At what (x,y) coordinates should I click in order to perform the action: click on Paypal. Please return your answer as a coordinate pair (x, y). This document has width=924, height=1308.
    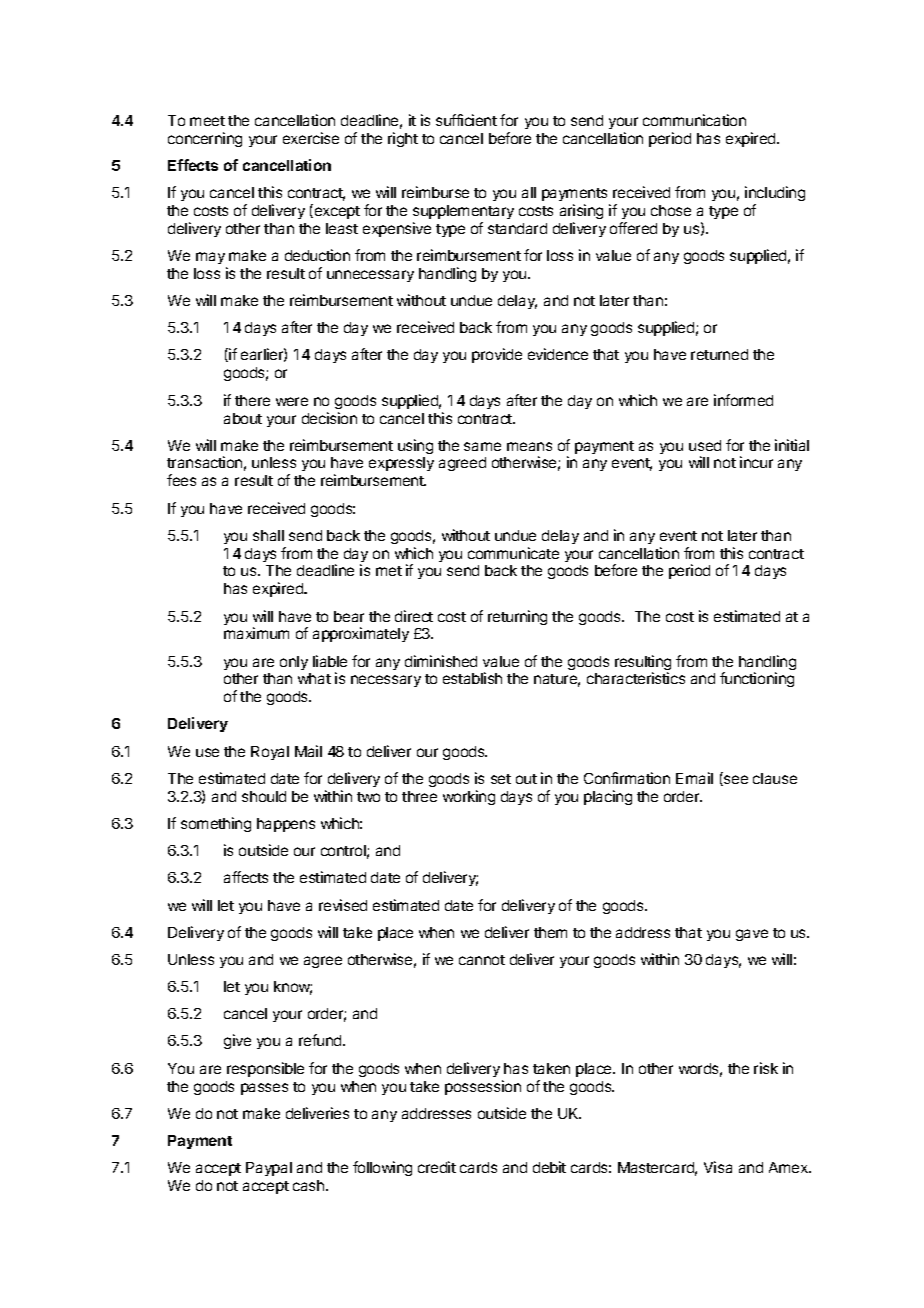
    Looking at the image, I should click on (269, 1169).
